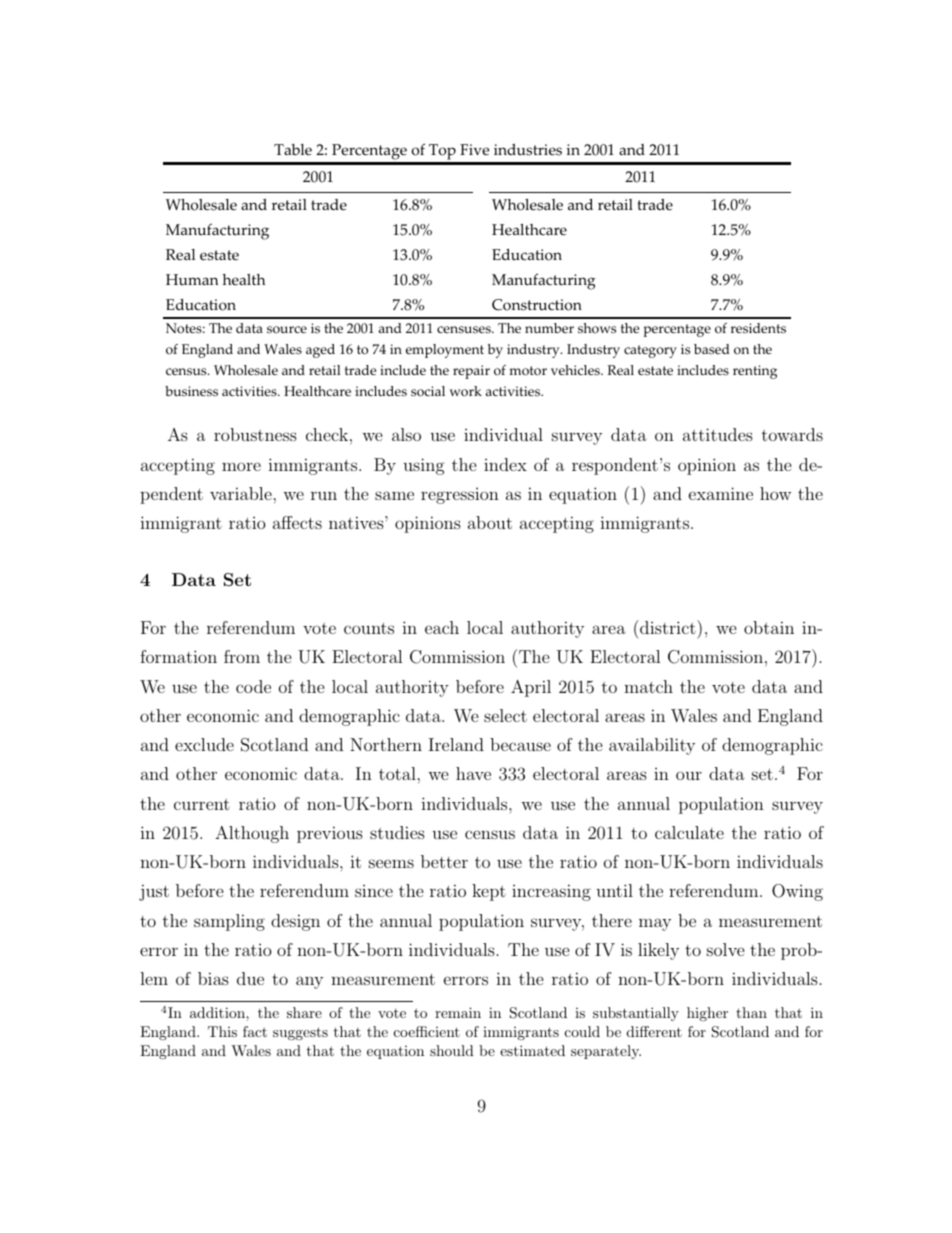 This screenshot has width=952, height=1233. What do you see at coordinates (474, 150) in the screenshot?
I see `Five` at bounding box center [474, 150].
